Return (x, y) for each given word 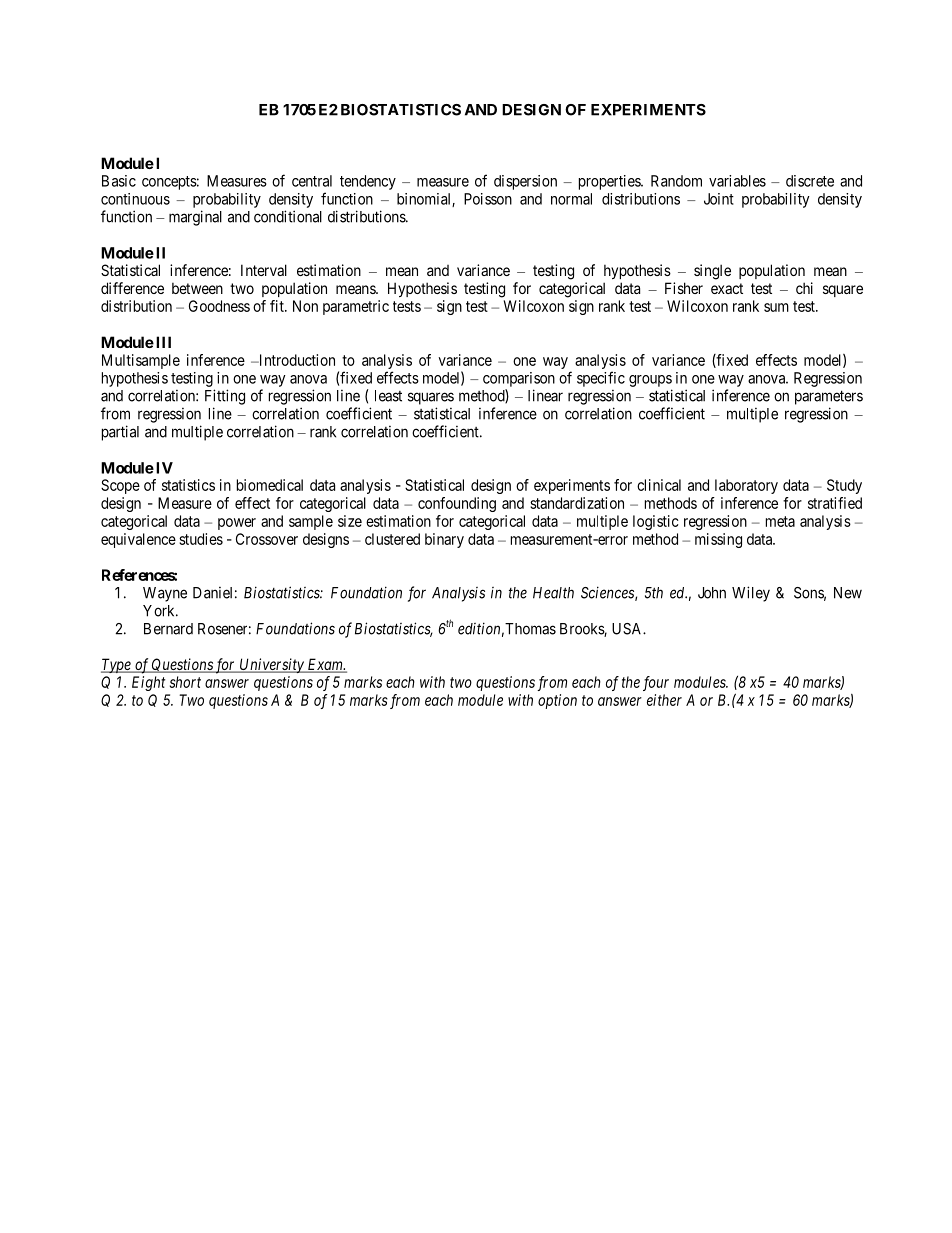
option (557, 701)
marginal (195, 218)
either (664, 700)
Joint (719, 199)
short (185, 682)
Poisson (488, 199)
